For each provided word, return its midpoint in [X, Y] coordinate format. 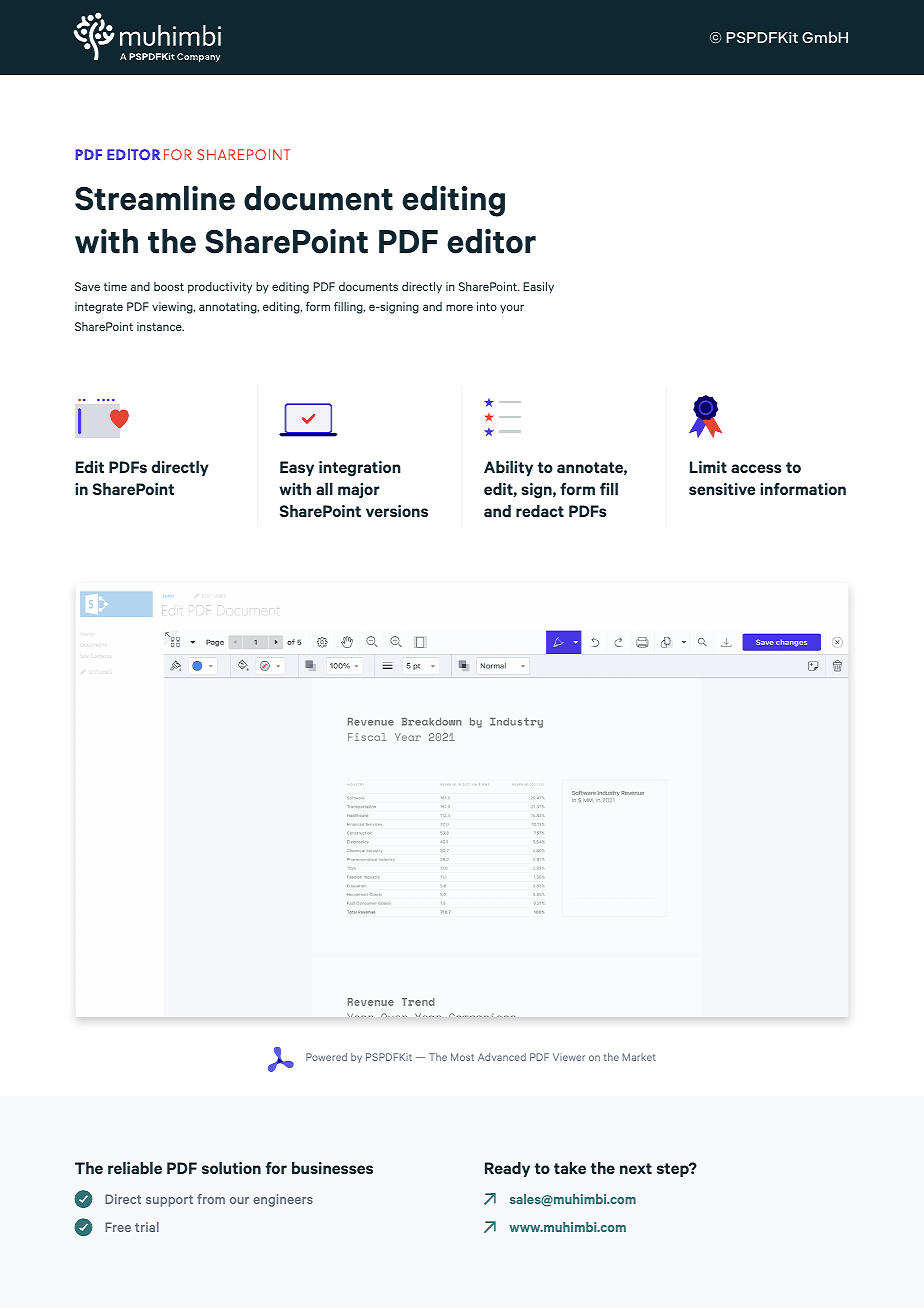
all [324, 489]
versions [397, 511]
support [169, 1201]
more [459, 307]
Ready [507, 1169]
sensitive [722, 489]
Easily [538, 288]
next [636, 1168]
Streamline [155, 198]
